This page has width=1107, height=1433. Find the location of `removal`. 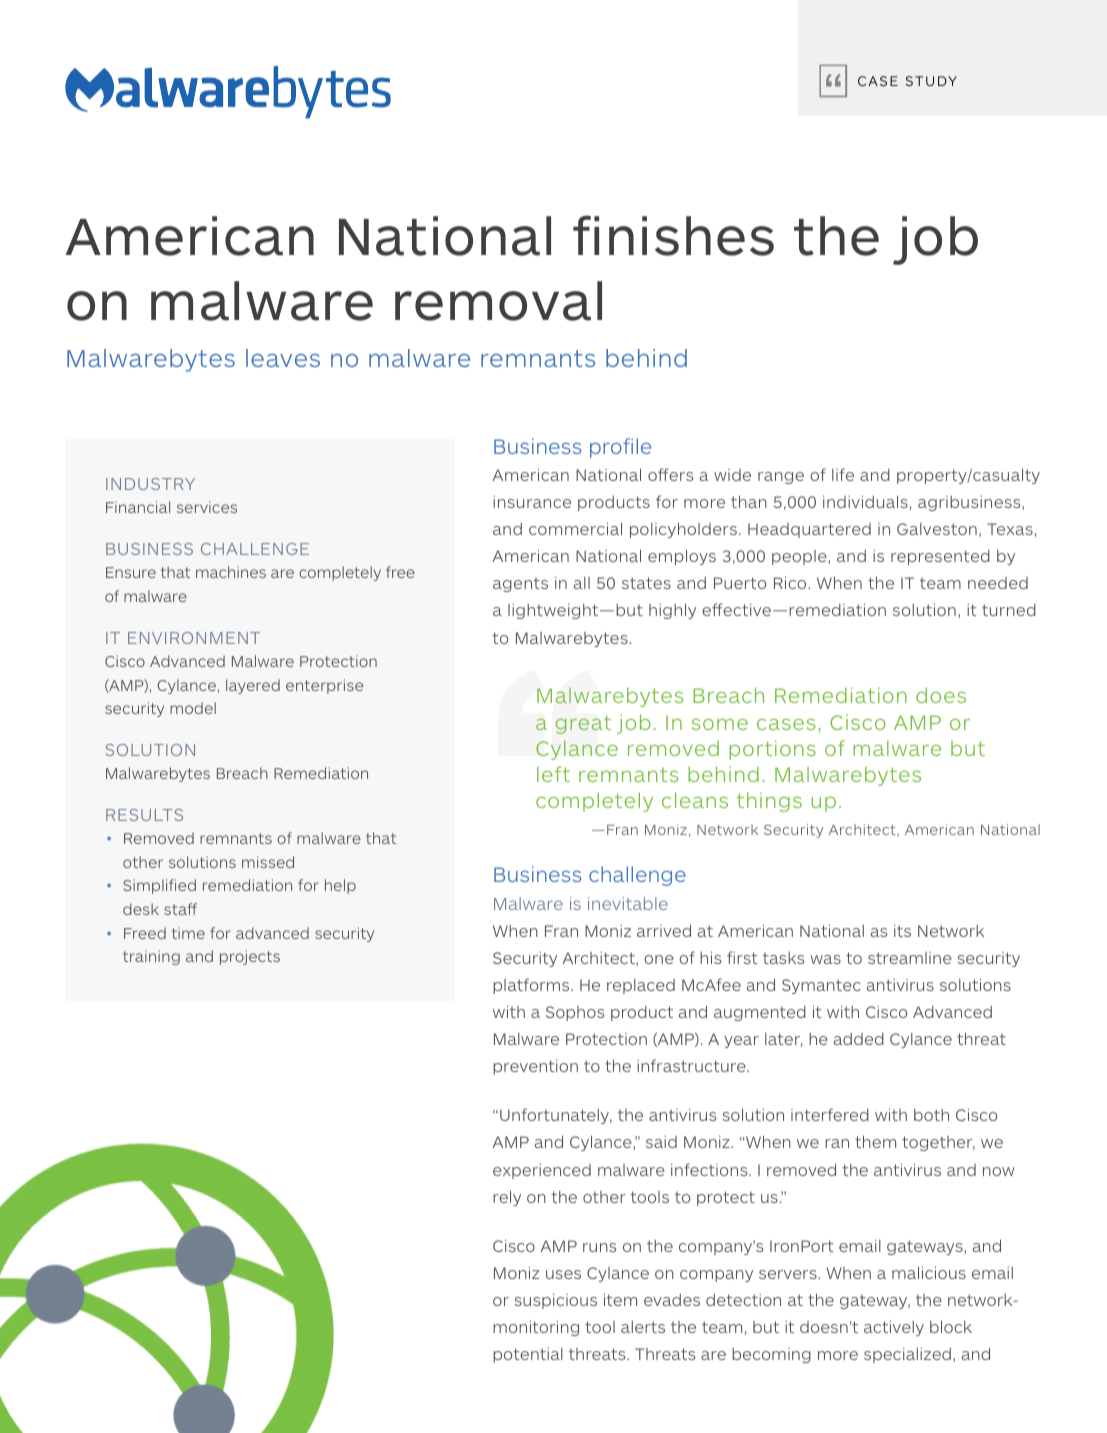

removal is located at coordinates (498, 301).
